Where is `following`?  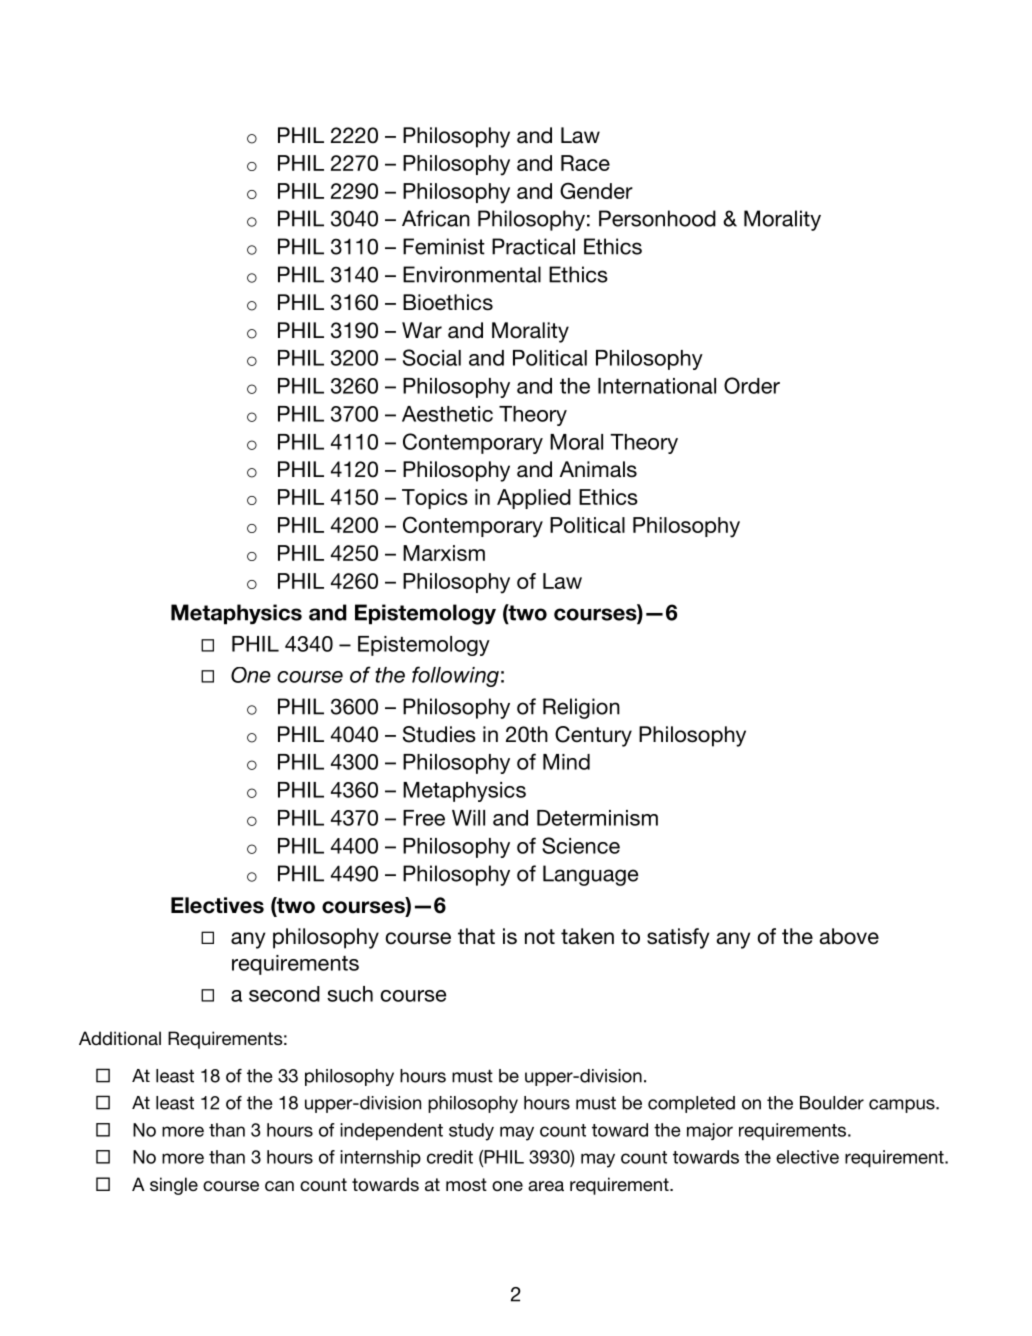
following is located at coordinates (455, 676).
